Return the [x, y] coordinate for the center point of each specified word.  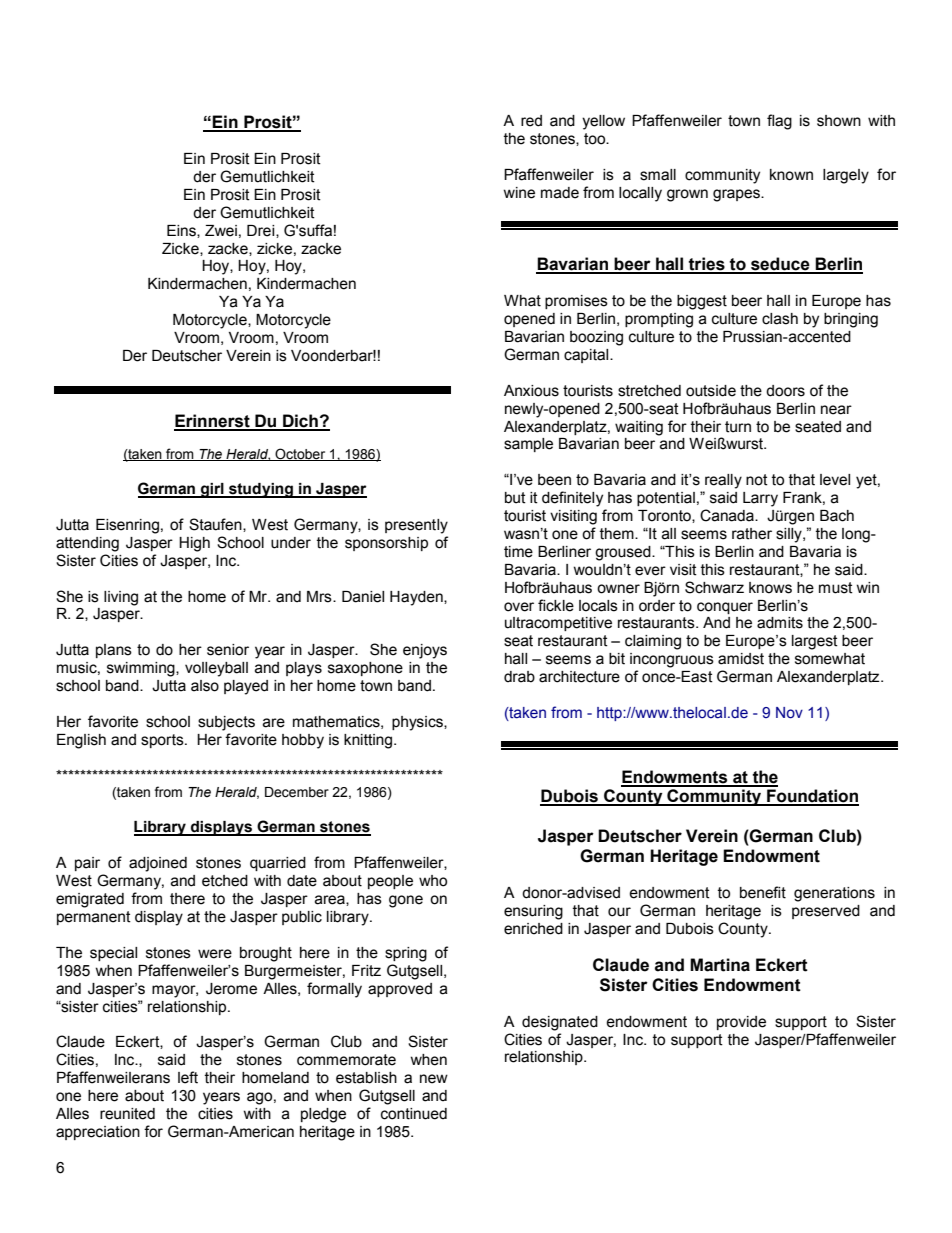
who [433, 881]
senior [228, 650]
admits [780, 623]
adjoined [158, 864]
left [188, 1077]
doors [785, 391]
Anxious [531, 391]
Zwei [221, 231]
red [531, 121]
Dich [300, 422]
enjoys [425, 651]
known [791, 175]
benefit [763, 892]
